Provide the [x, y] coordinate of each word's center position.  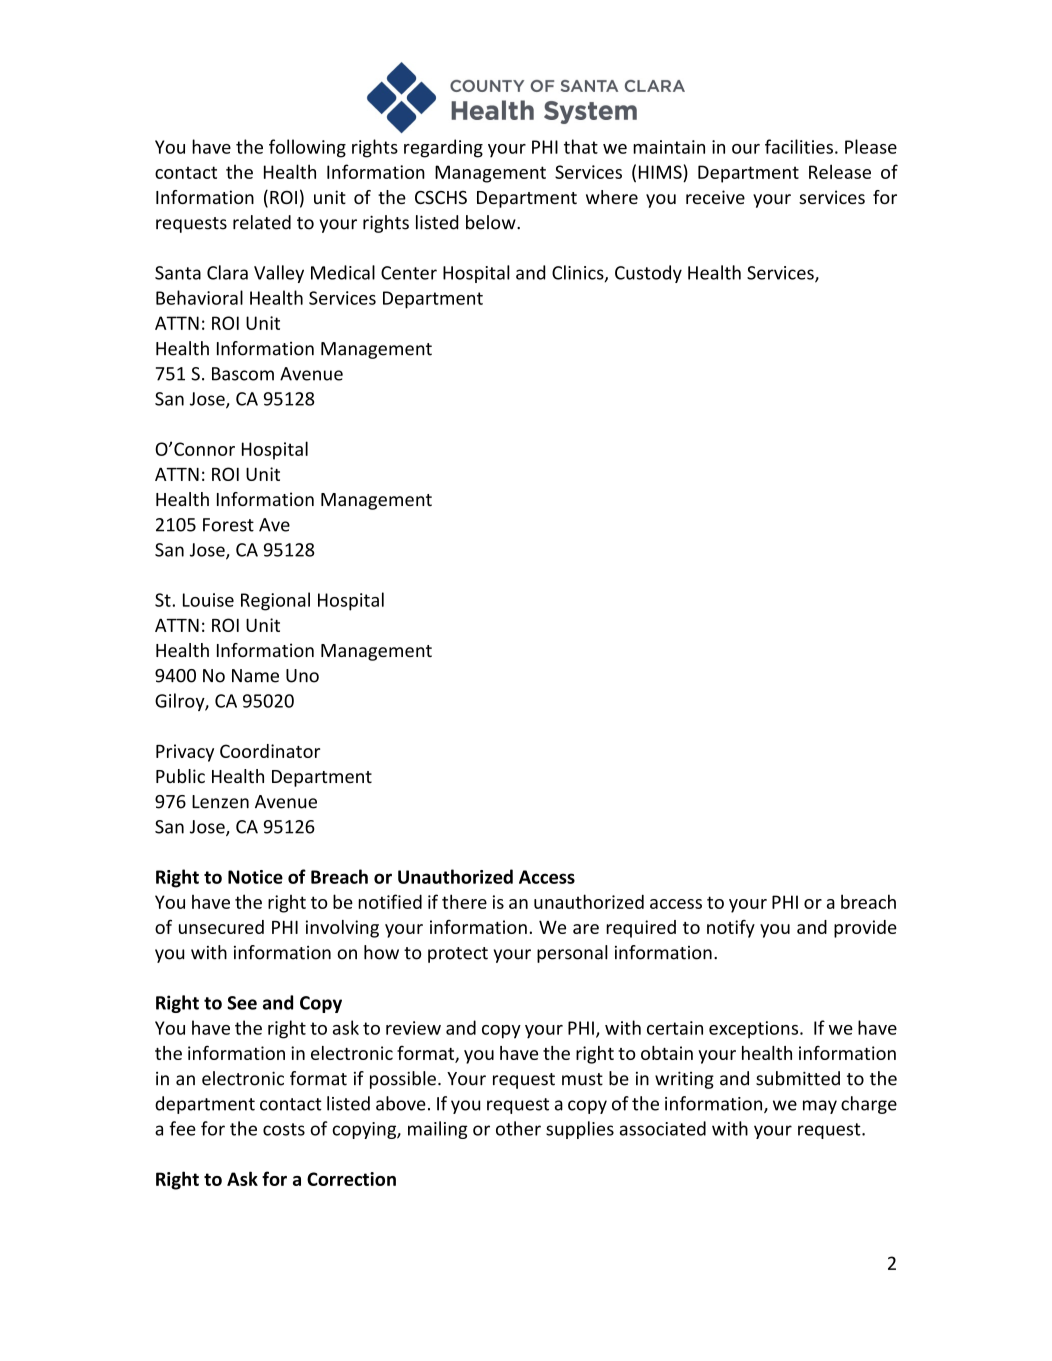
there [464, 901]
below [492, 222]
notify [731, 929]
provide [865, 929]
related [262, 222]
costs [284, 1129]
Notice [255, 877]
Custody [648, 274]
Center [409, 273]
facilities [799, 146]
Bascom [243, 374]
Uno [302, 676]
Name [255, 676]
